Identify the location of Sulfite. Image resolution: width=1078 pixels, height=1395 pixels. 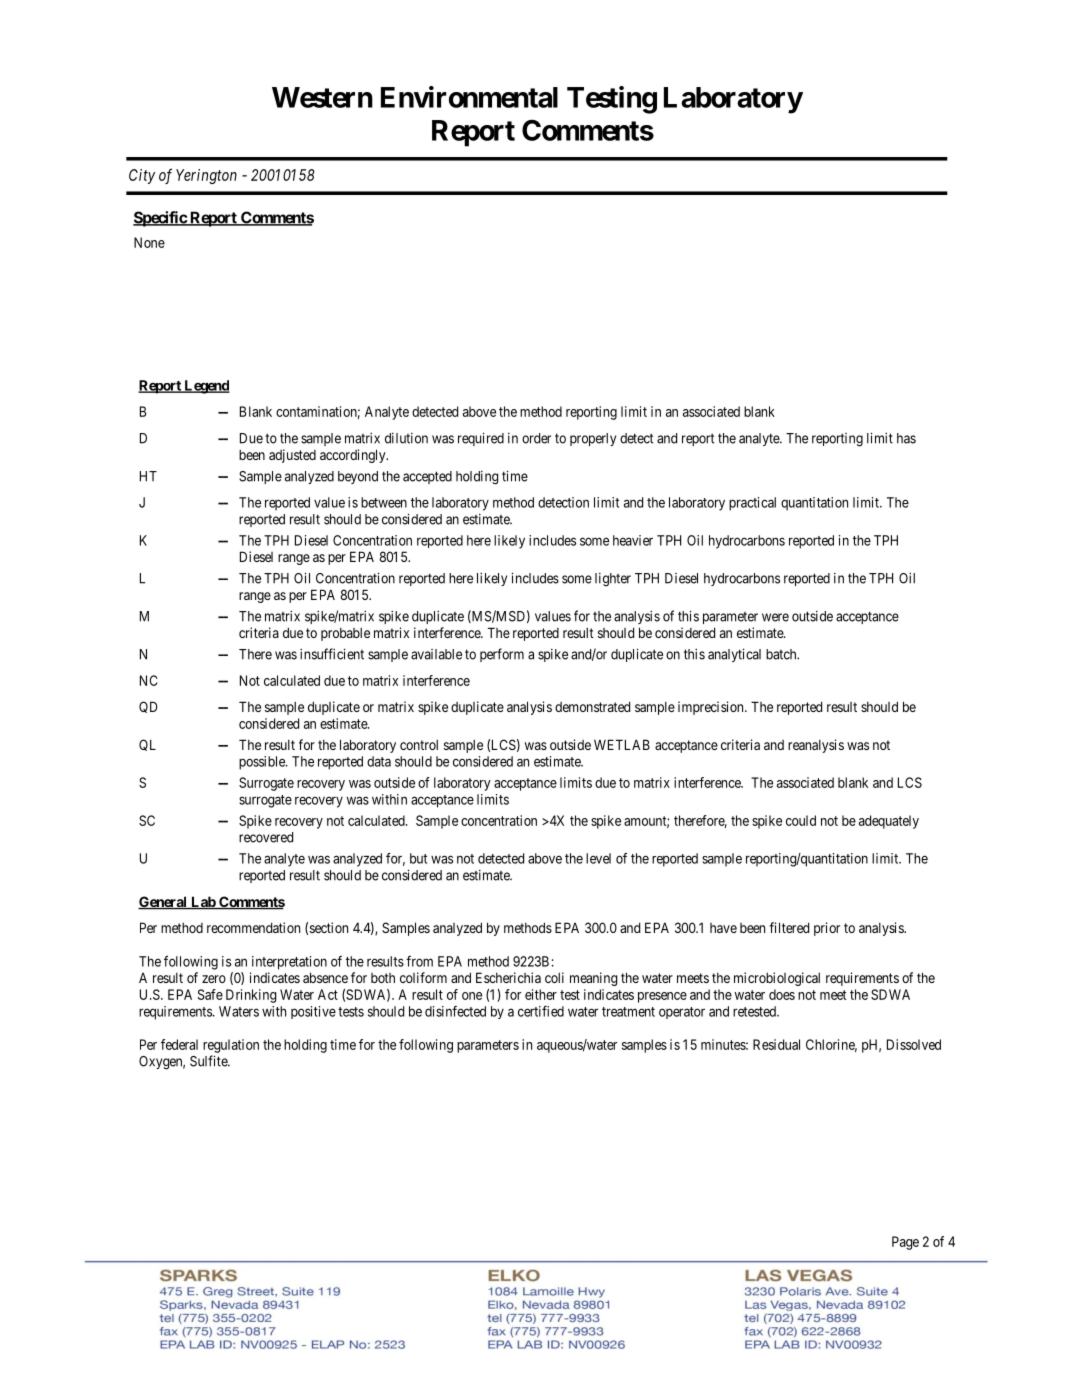
(209, 1061).
